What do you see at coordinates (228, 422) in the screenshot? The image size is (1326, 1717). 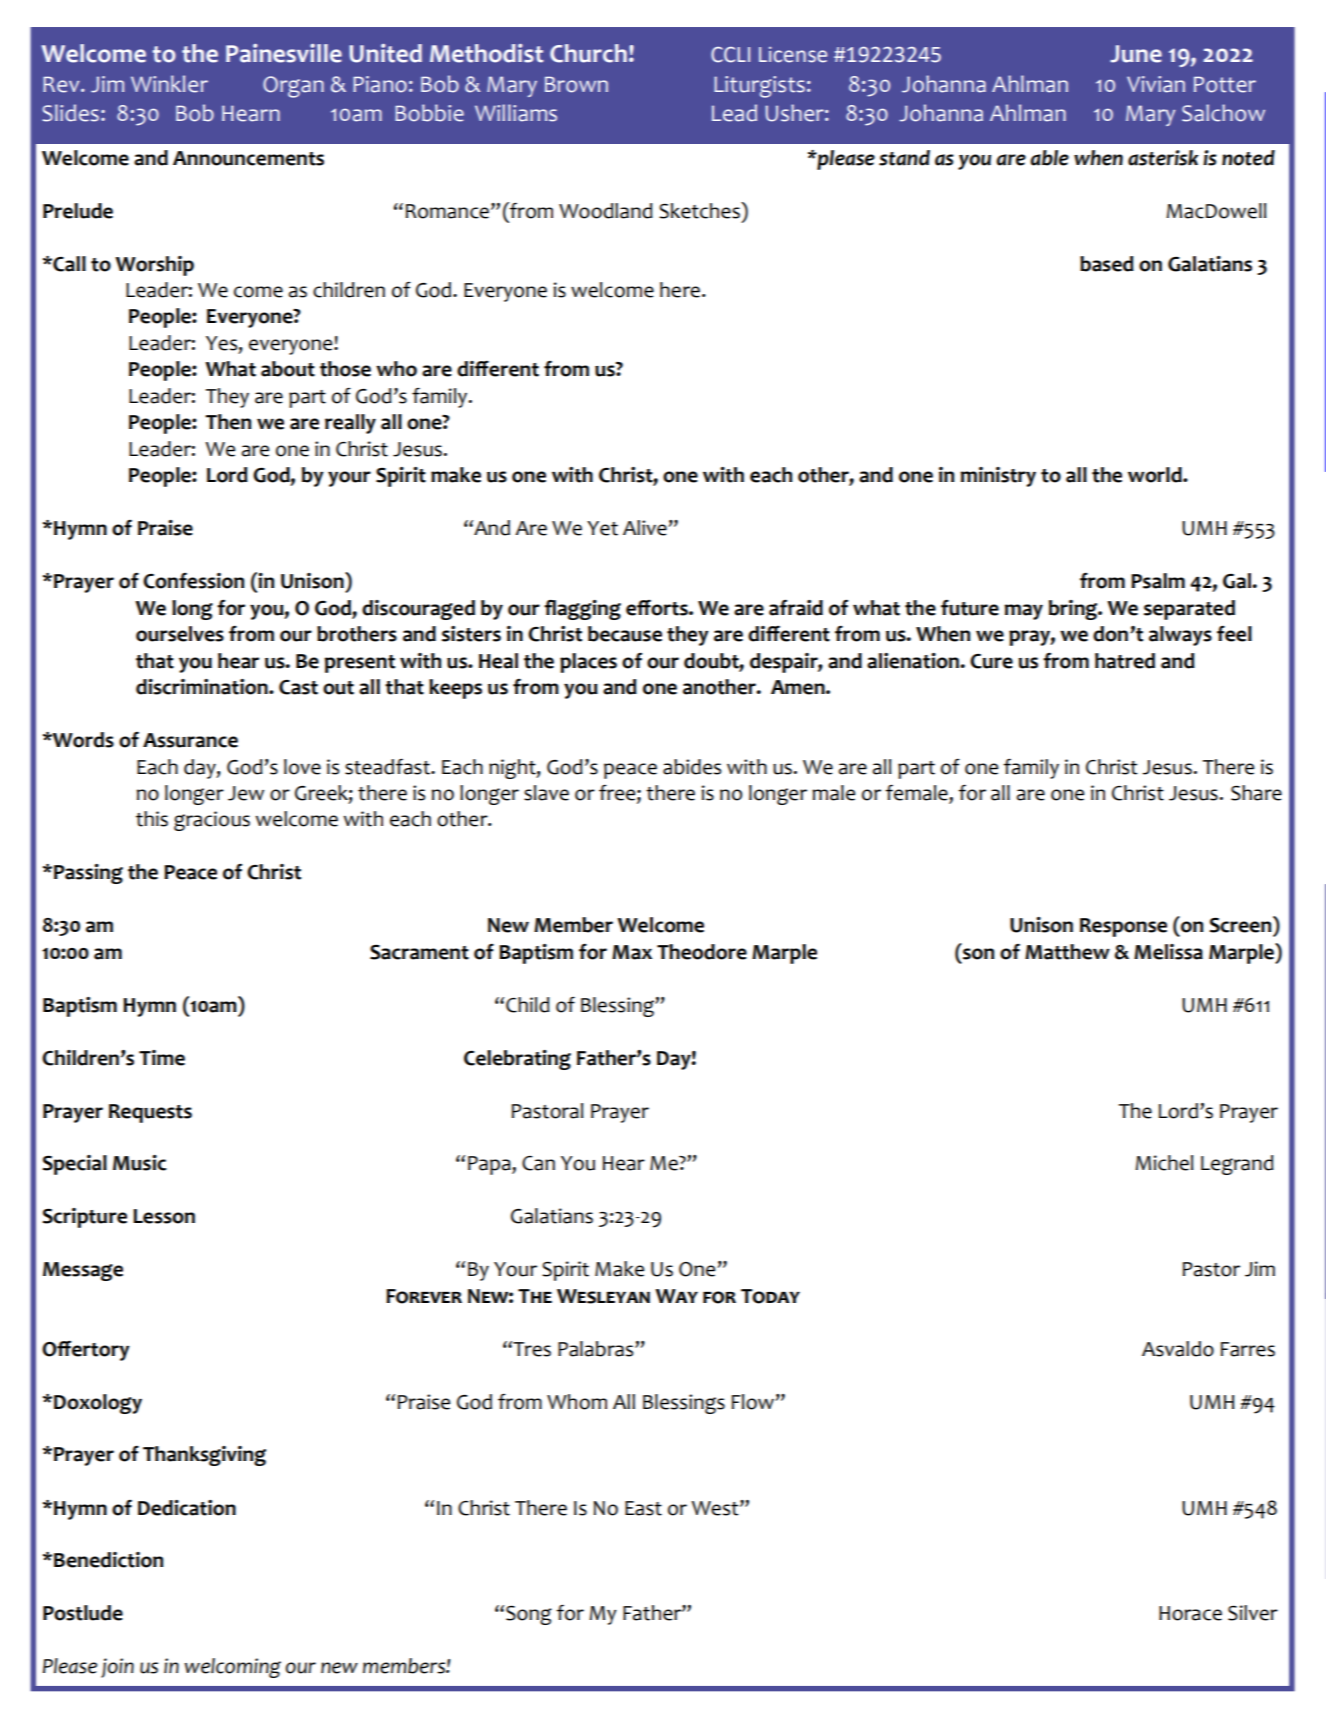 I see `Then` at bounding box center [228, 422].
